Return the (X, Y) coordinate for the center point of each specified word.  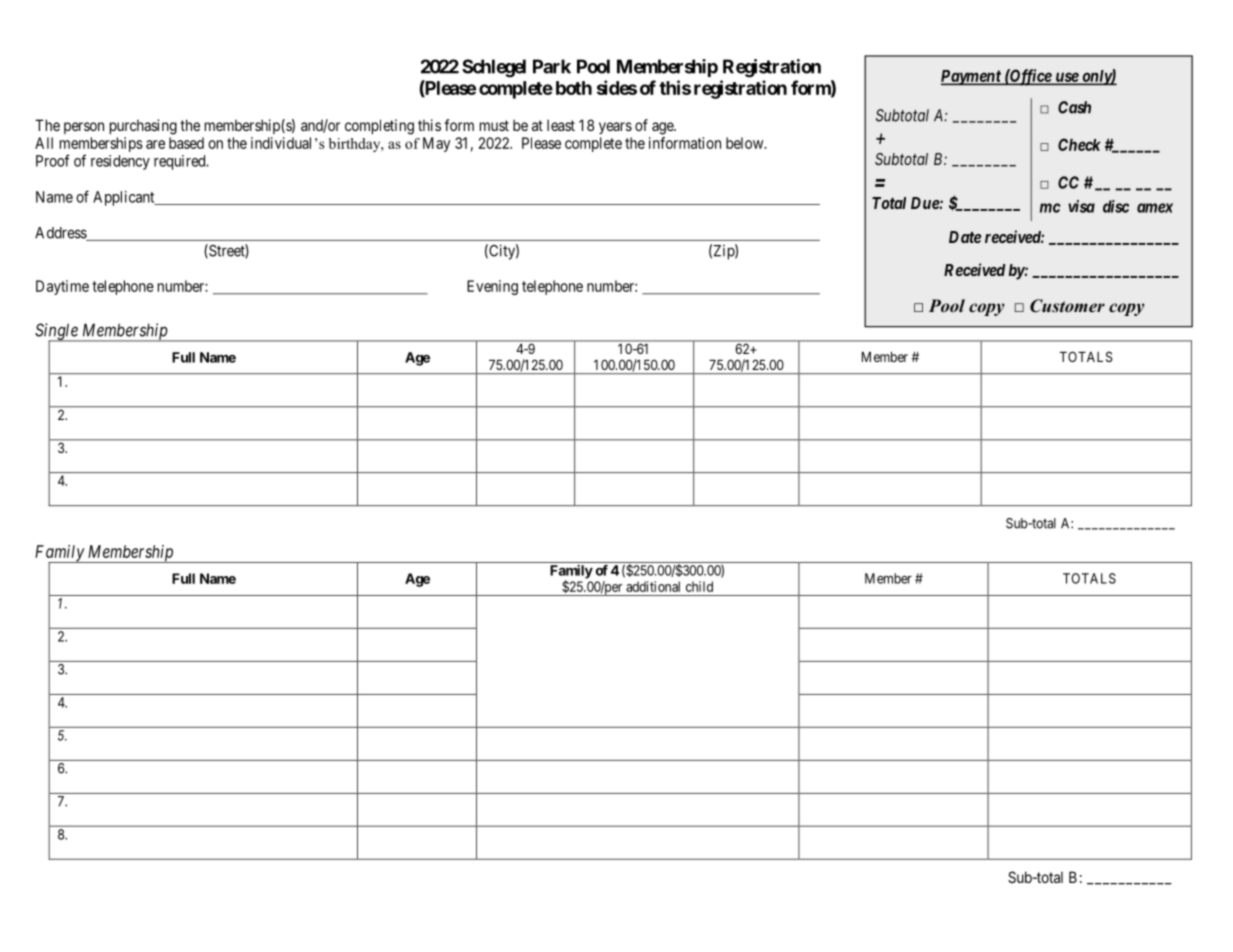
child (699, 586)
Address (61, 234)
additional (653, 586)
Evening (492, 287)
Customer (1067, 306)
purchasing (143, 127)
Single (57, 332)
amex (1155, 208)
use (1066, 78)
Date (965, 237)
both (574, 88)
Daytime (62, 287)
